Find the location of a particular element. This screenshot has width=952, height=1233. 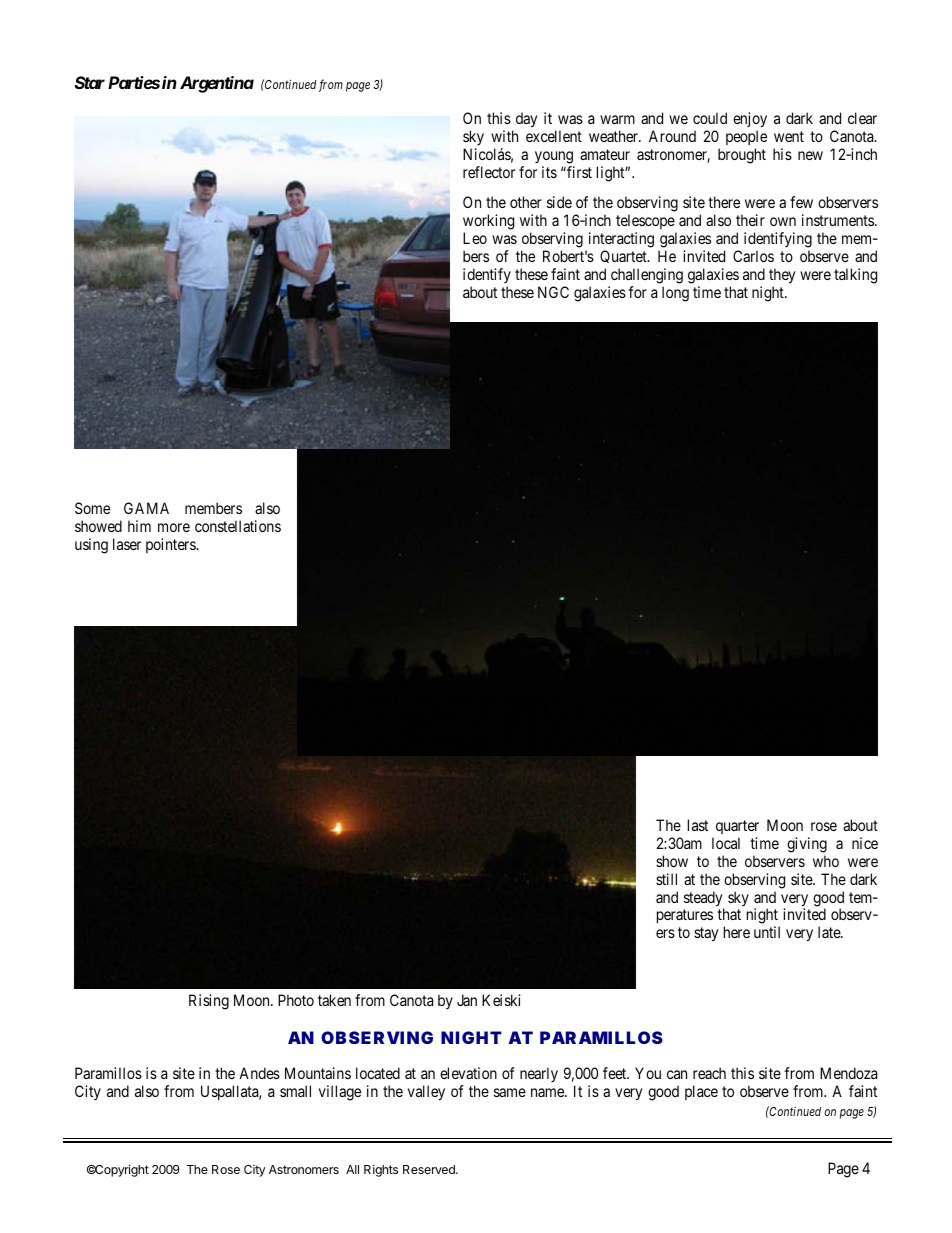

NGC is located at coordinates (553, 292).
